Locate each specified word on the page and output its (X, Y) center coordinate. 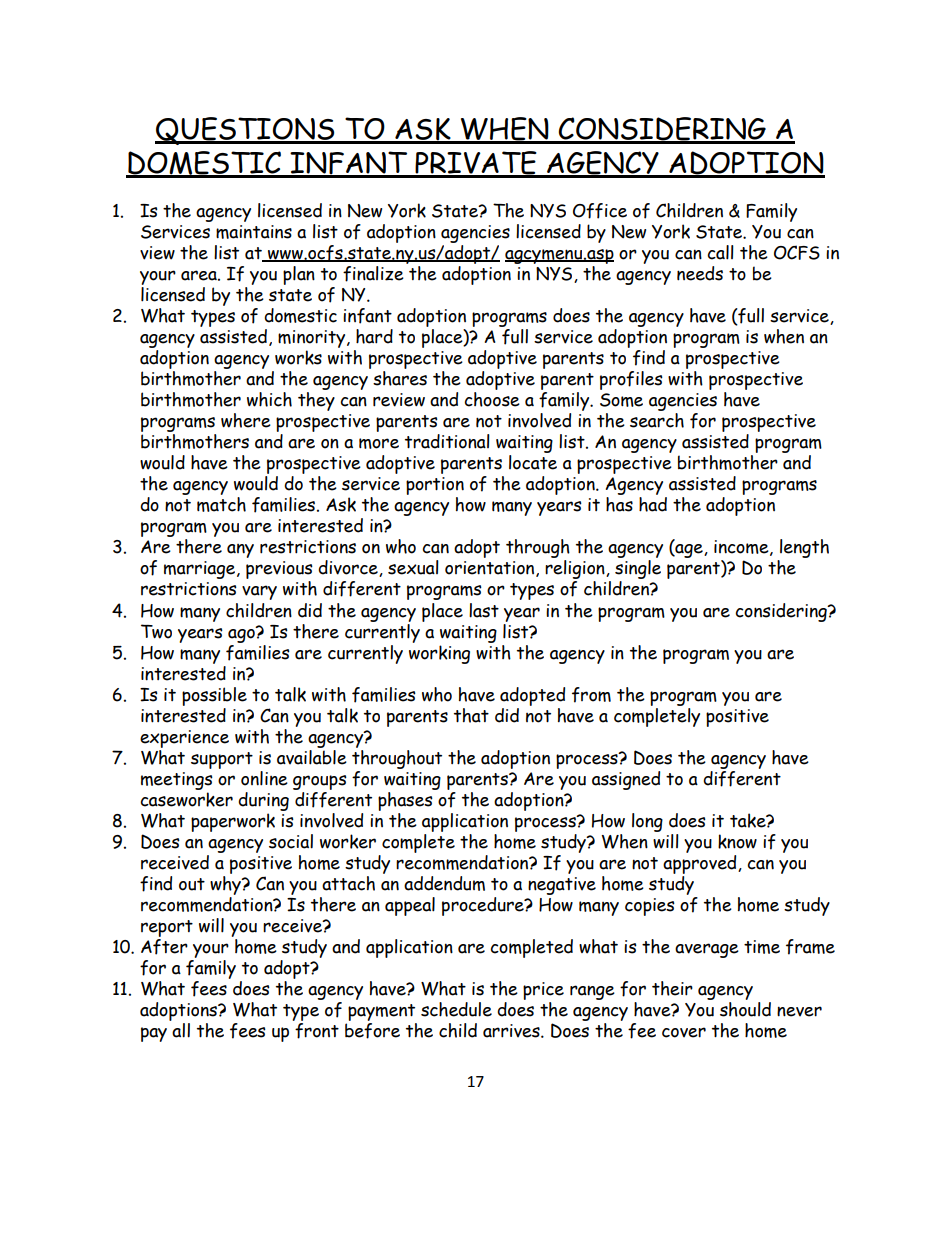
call (720, 252)
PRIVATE (476, 164)
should (745, 1008)
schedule (456, 1009)
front (316, 1029)
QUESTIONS (246, 131)
